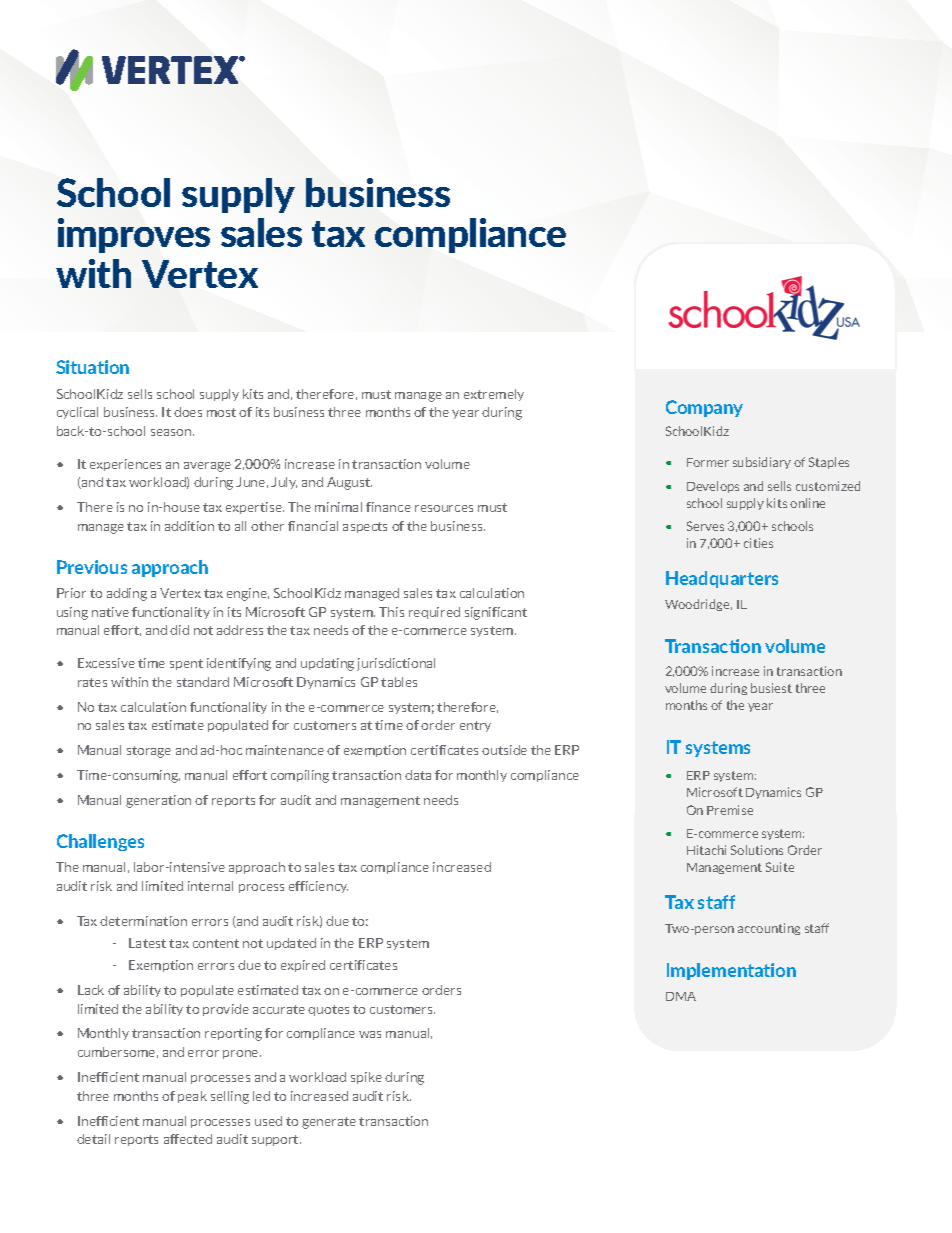 This document has width=952, height=1233. I want to click on Company, so click(704, 408).
